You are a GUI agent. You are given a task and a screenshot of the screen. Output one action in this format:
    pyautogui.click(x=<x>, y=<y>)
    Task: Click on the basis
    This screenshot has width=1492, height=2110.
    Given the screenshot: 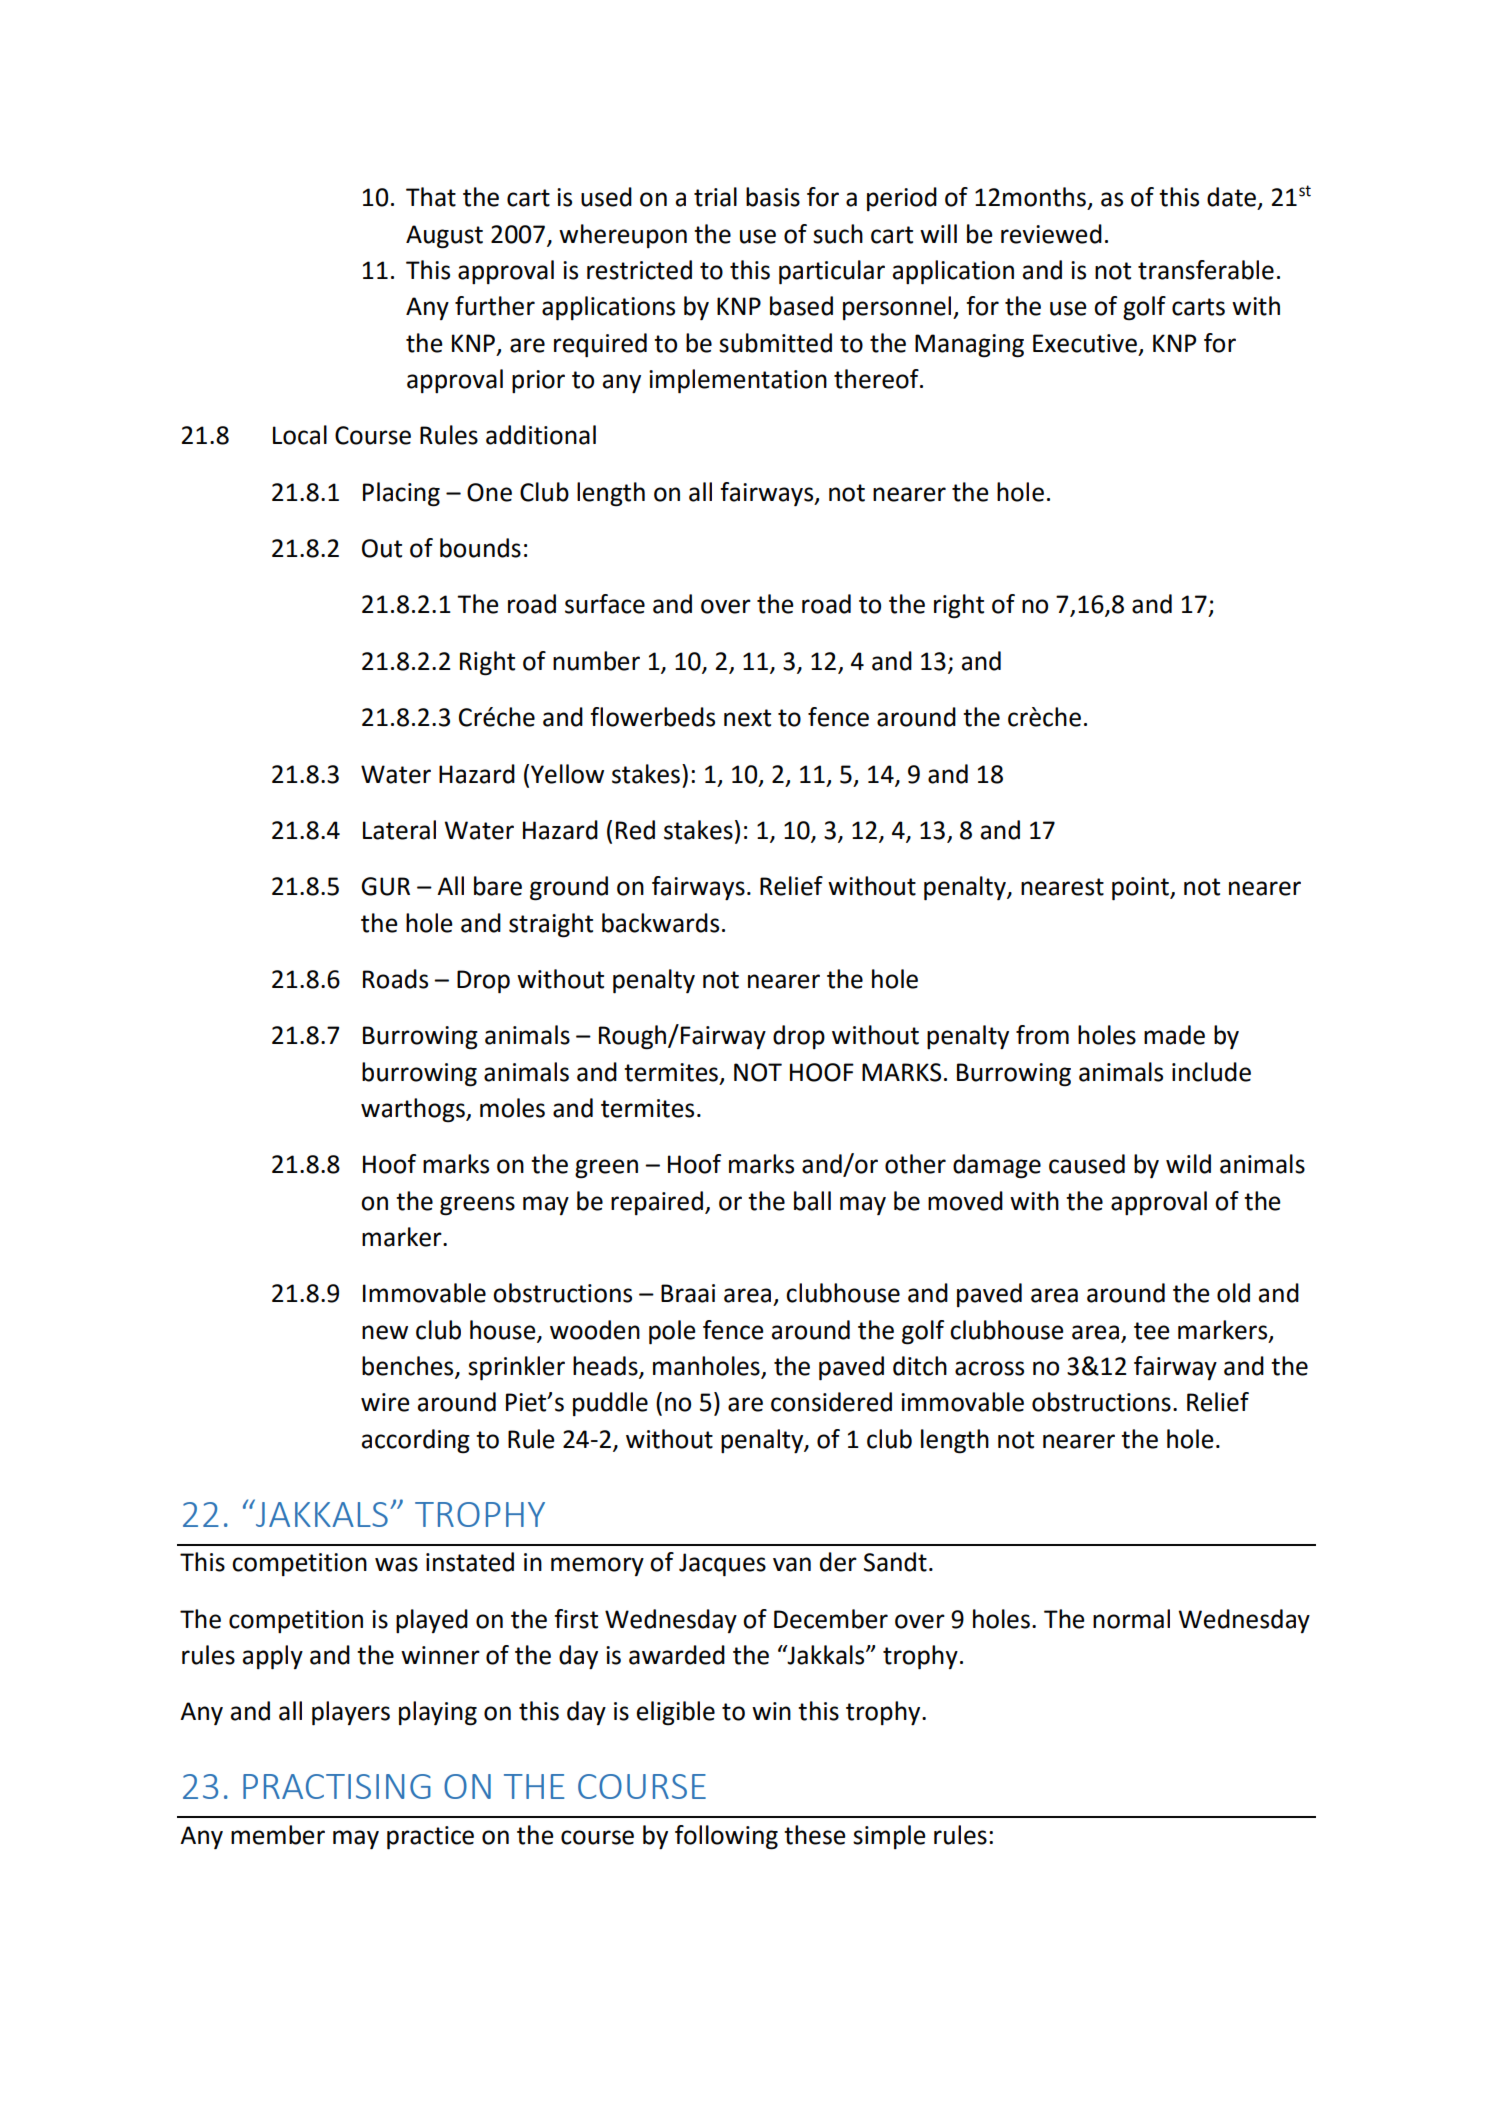 What is the action you would take?
    pyautogui.click(x=773, y=197)
